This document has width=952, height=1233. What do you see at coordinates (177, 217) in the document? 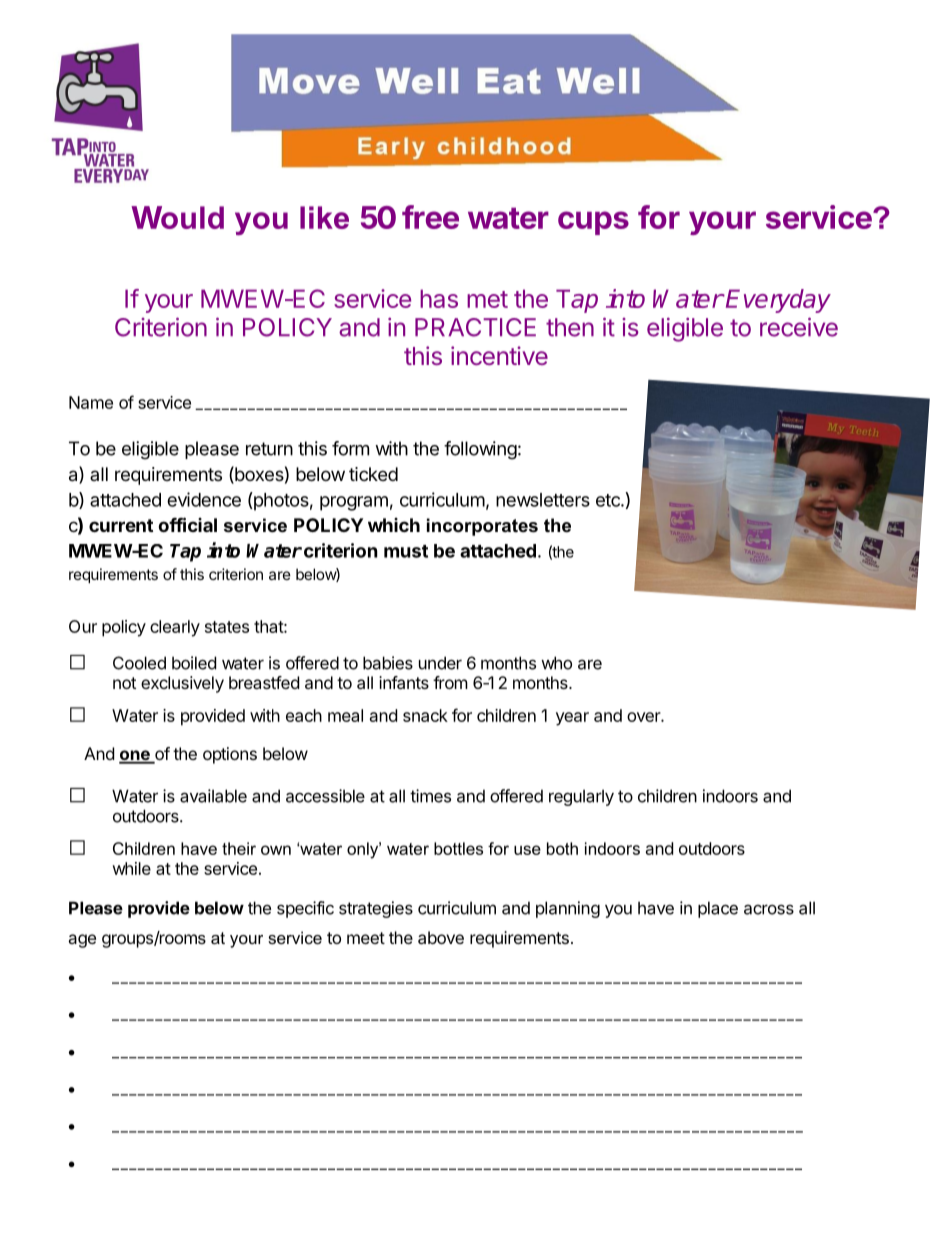
I see `Would` at bounding box center [177, 217].
